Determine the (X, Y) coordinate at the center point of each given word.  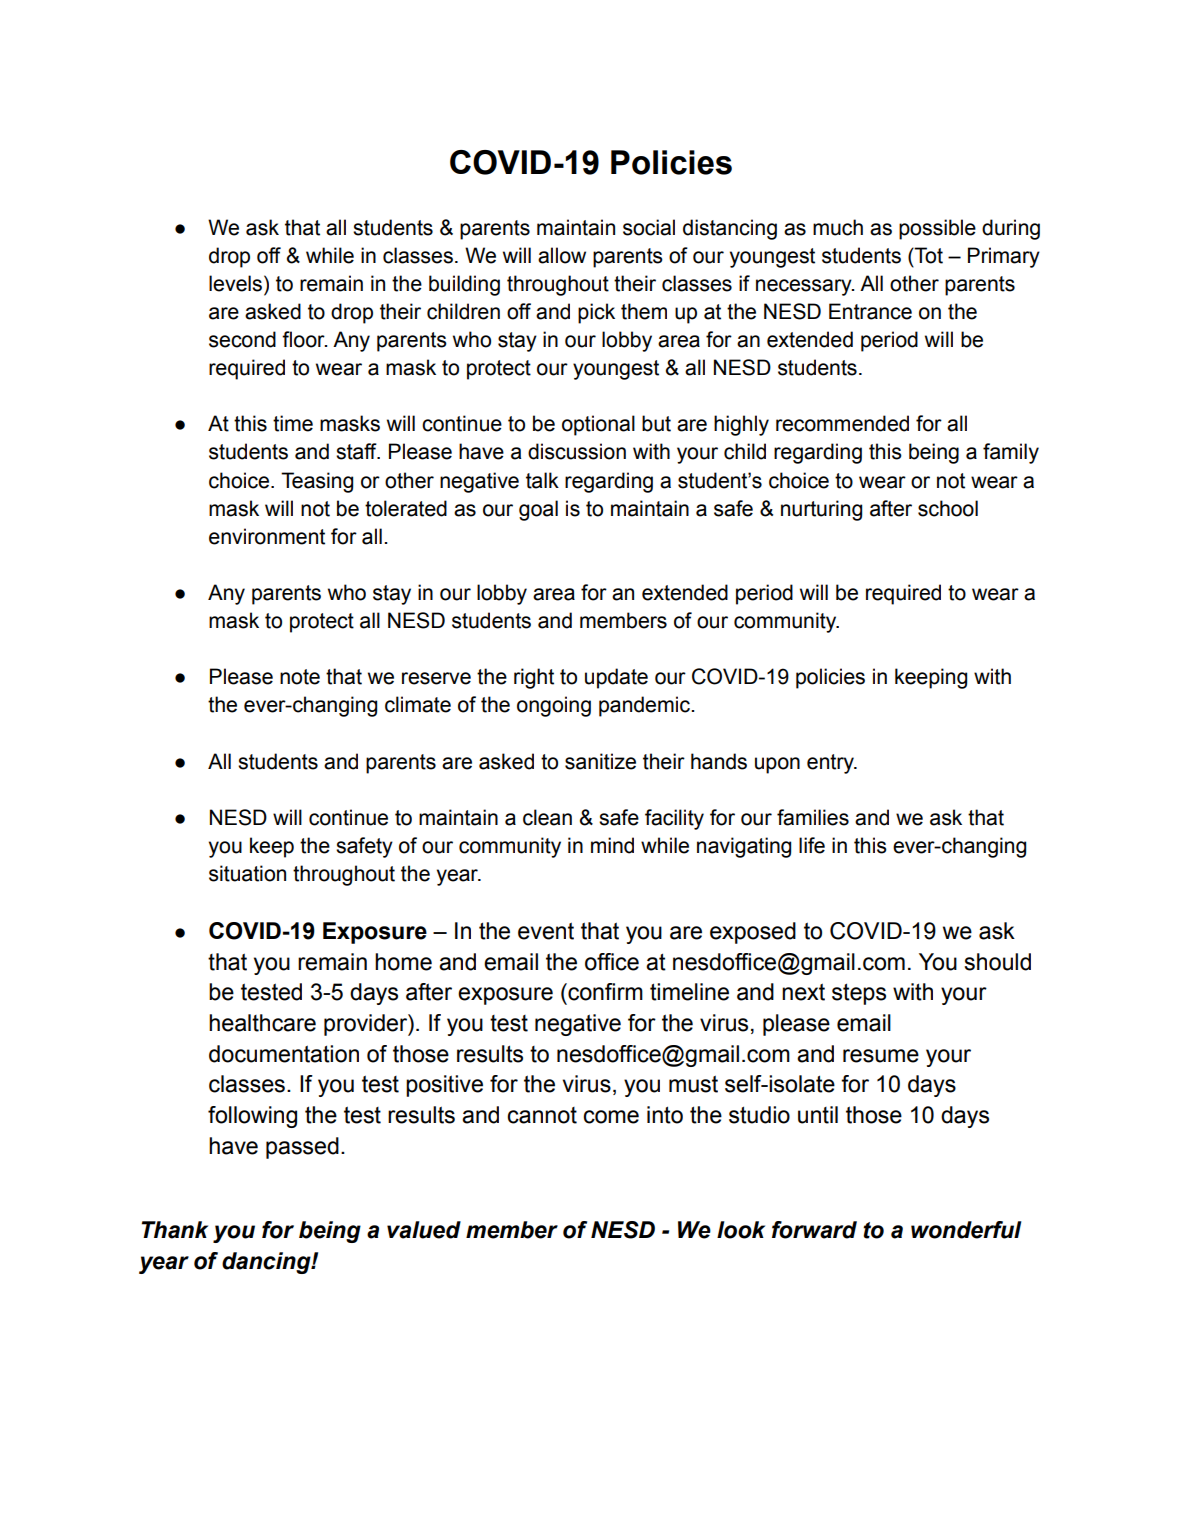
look (741, 1230)
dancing (267, 1263)
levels (237, 283)
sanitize (600, 761)
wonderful (966, 1230)
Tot (928, 255)
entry (831, 764)
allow (562, 255)
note (300, 677)
